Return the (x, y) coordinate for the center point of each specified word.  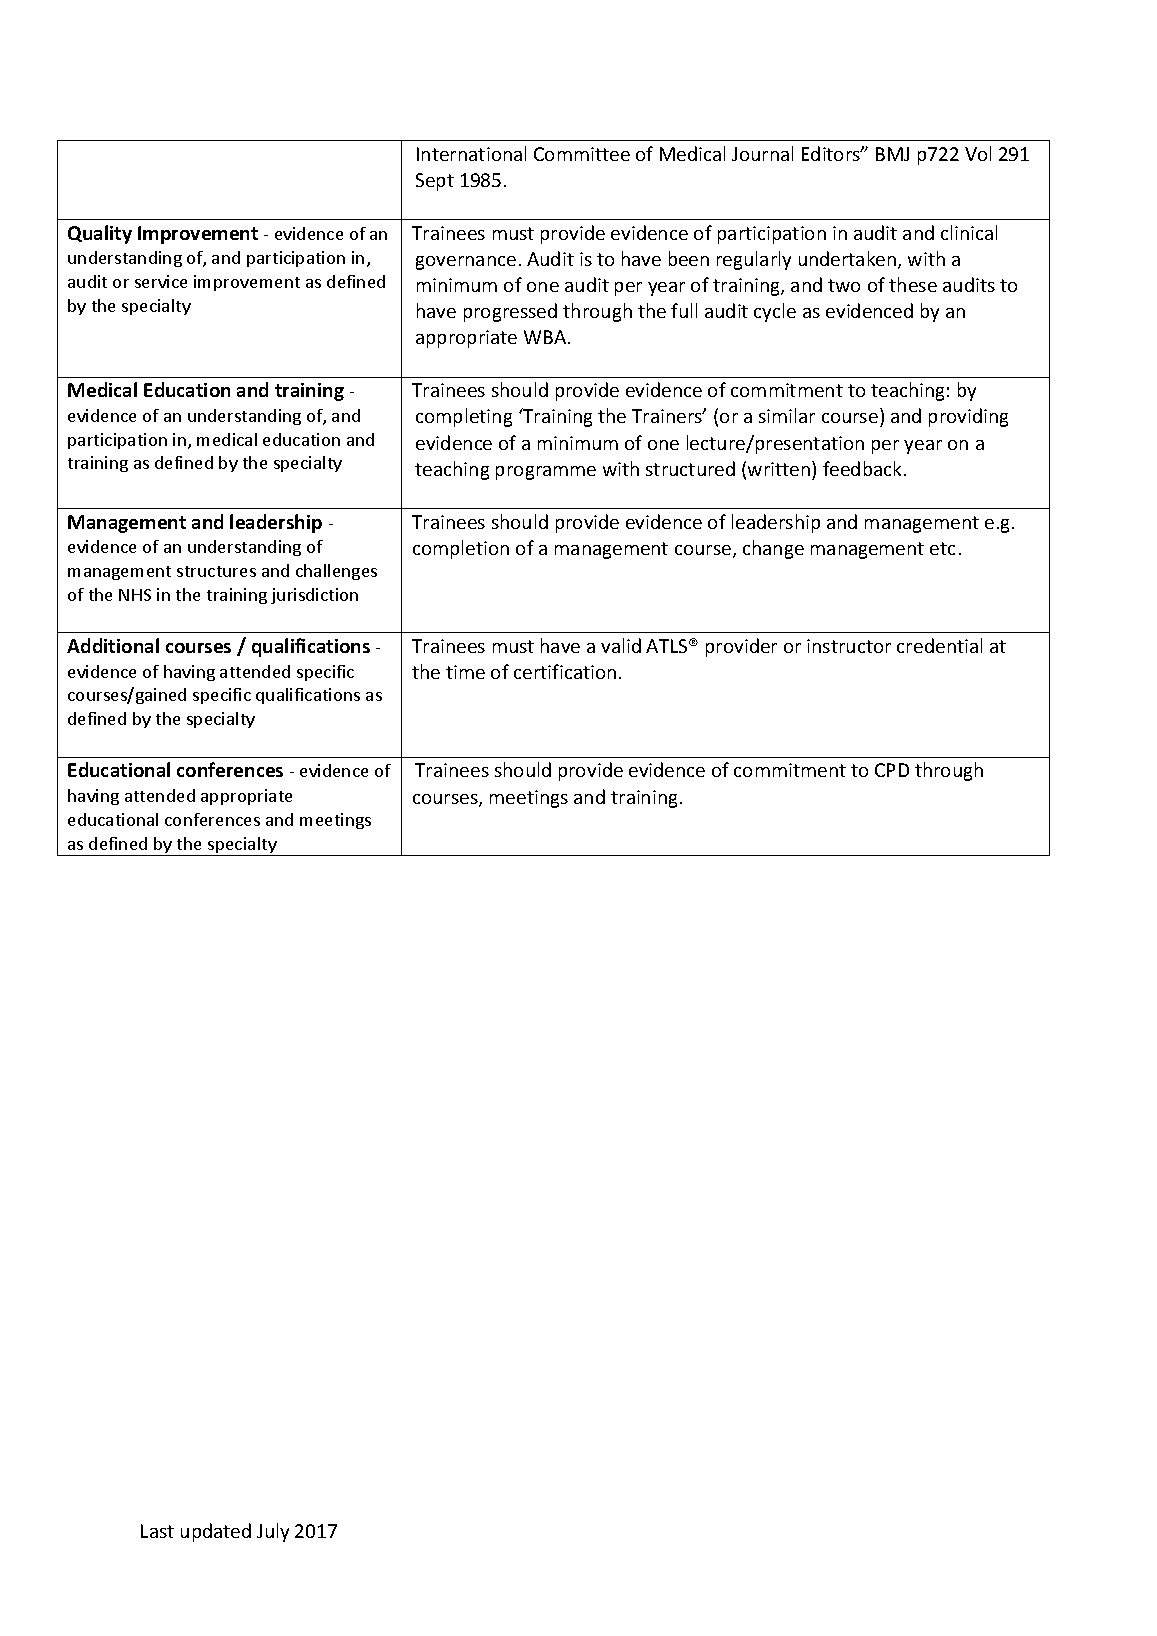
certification (565, 671)
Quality (100, 234)
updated (216, 1532)
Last (157, 1531)
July (273, 1532)
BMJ (892, 154)
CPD (892, 770)
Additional (113, 645)
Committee (582, 154)
